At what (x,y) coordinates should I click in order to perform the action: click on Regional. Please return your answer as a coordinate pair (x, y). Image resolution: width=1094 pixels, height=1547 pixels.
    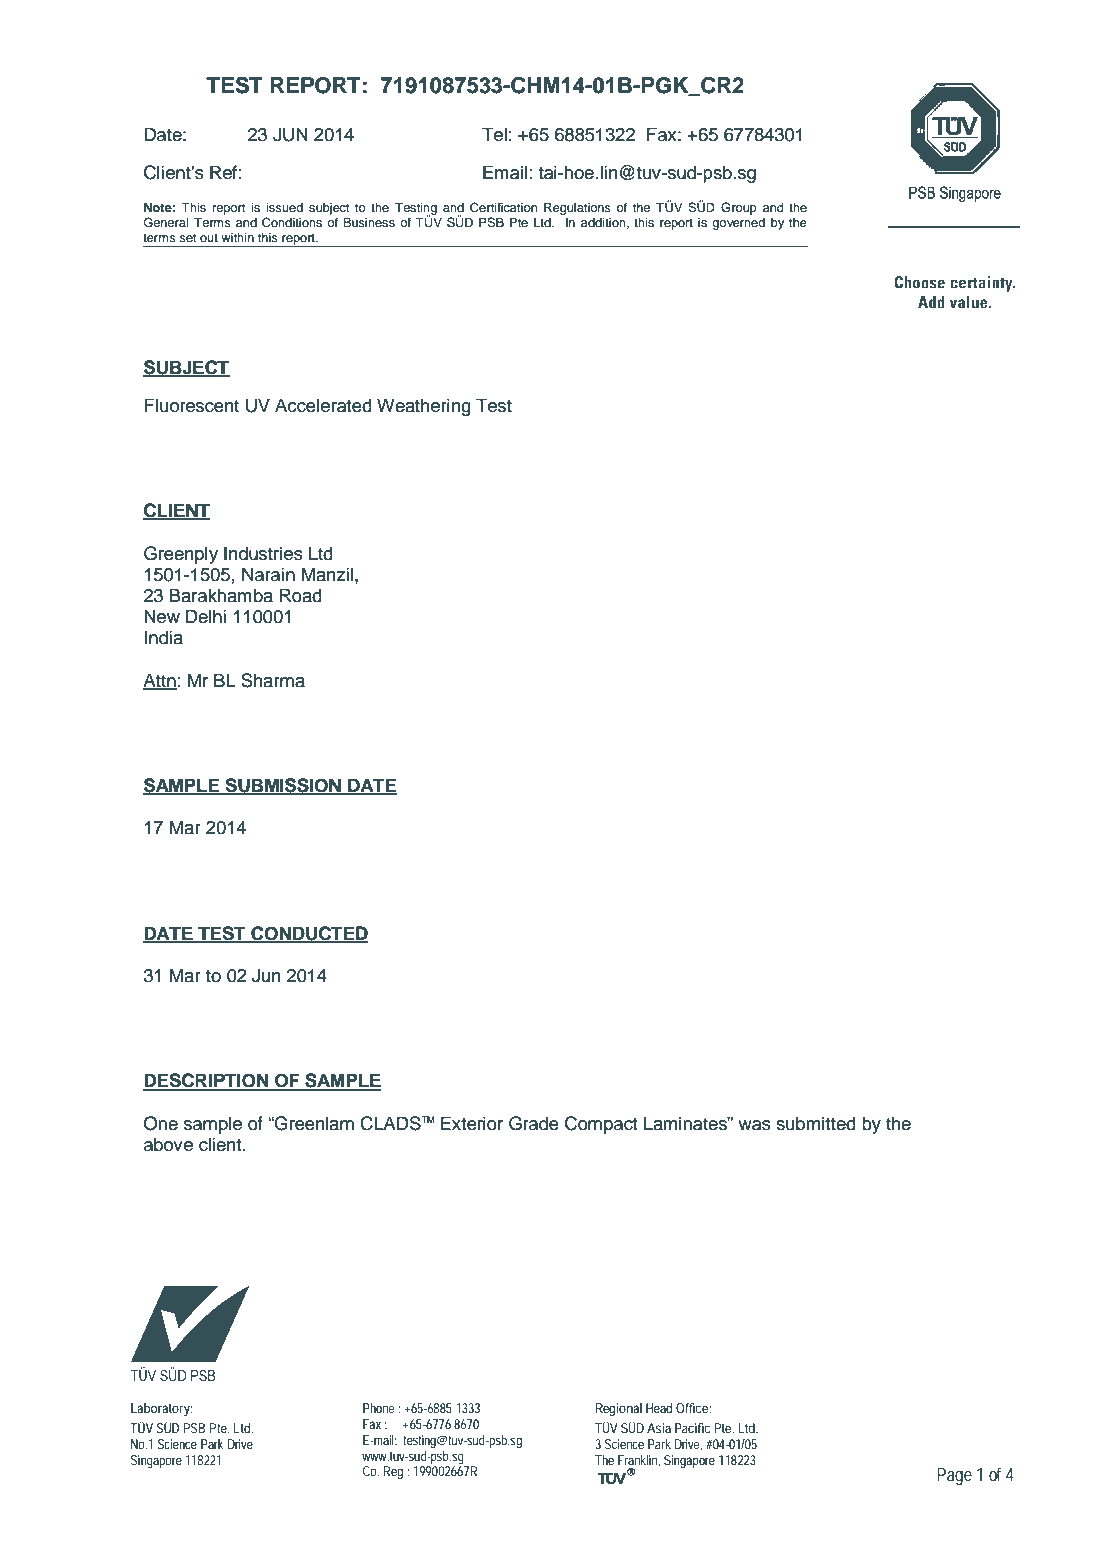
    Looking at the image, I should click on (619, 1409).
